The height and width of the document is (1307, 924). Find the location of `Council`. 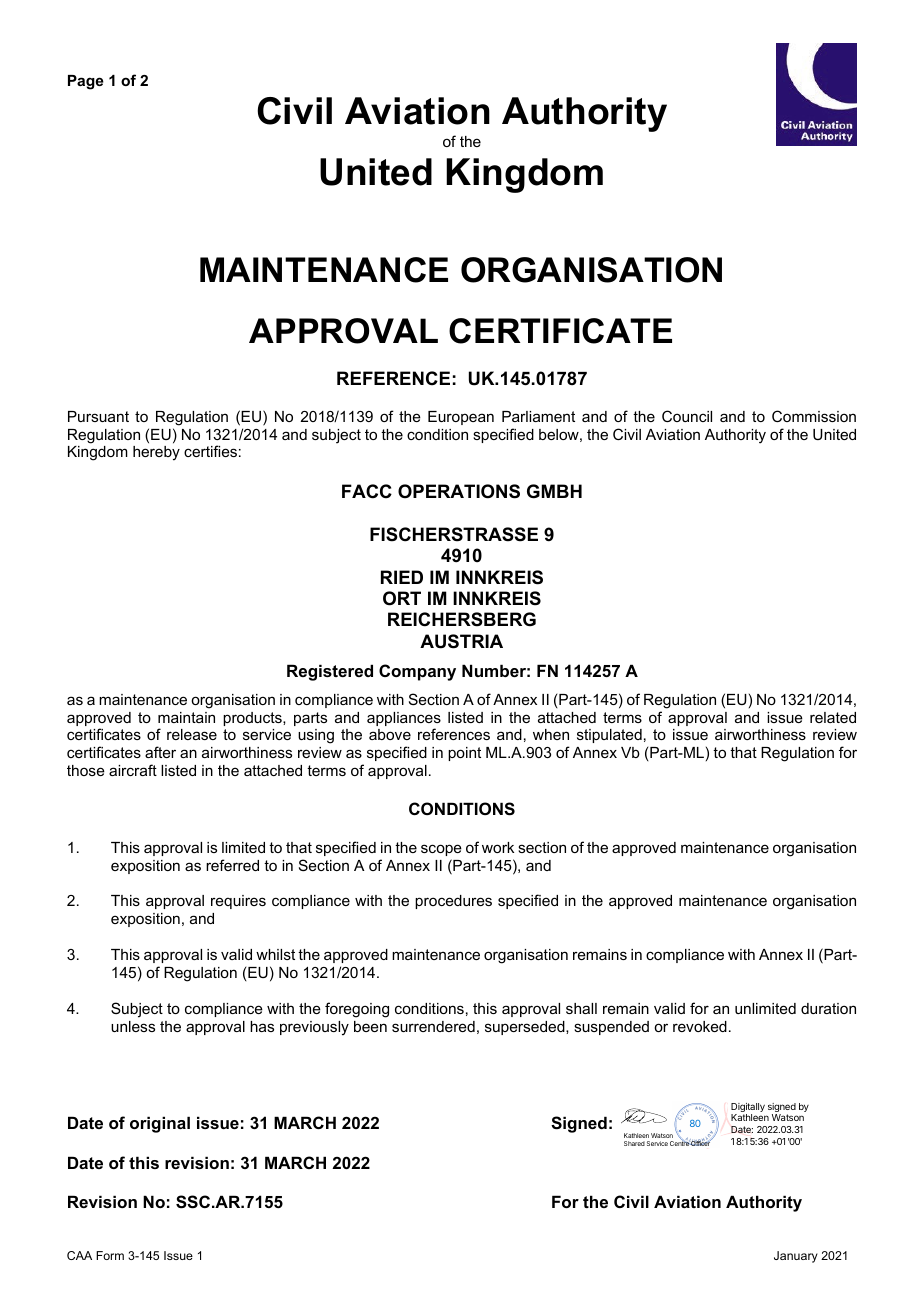

Council is located at coordinates (687, 416).
